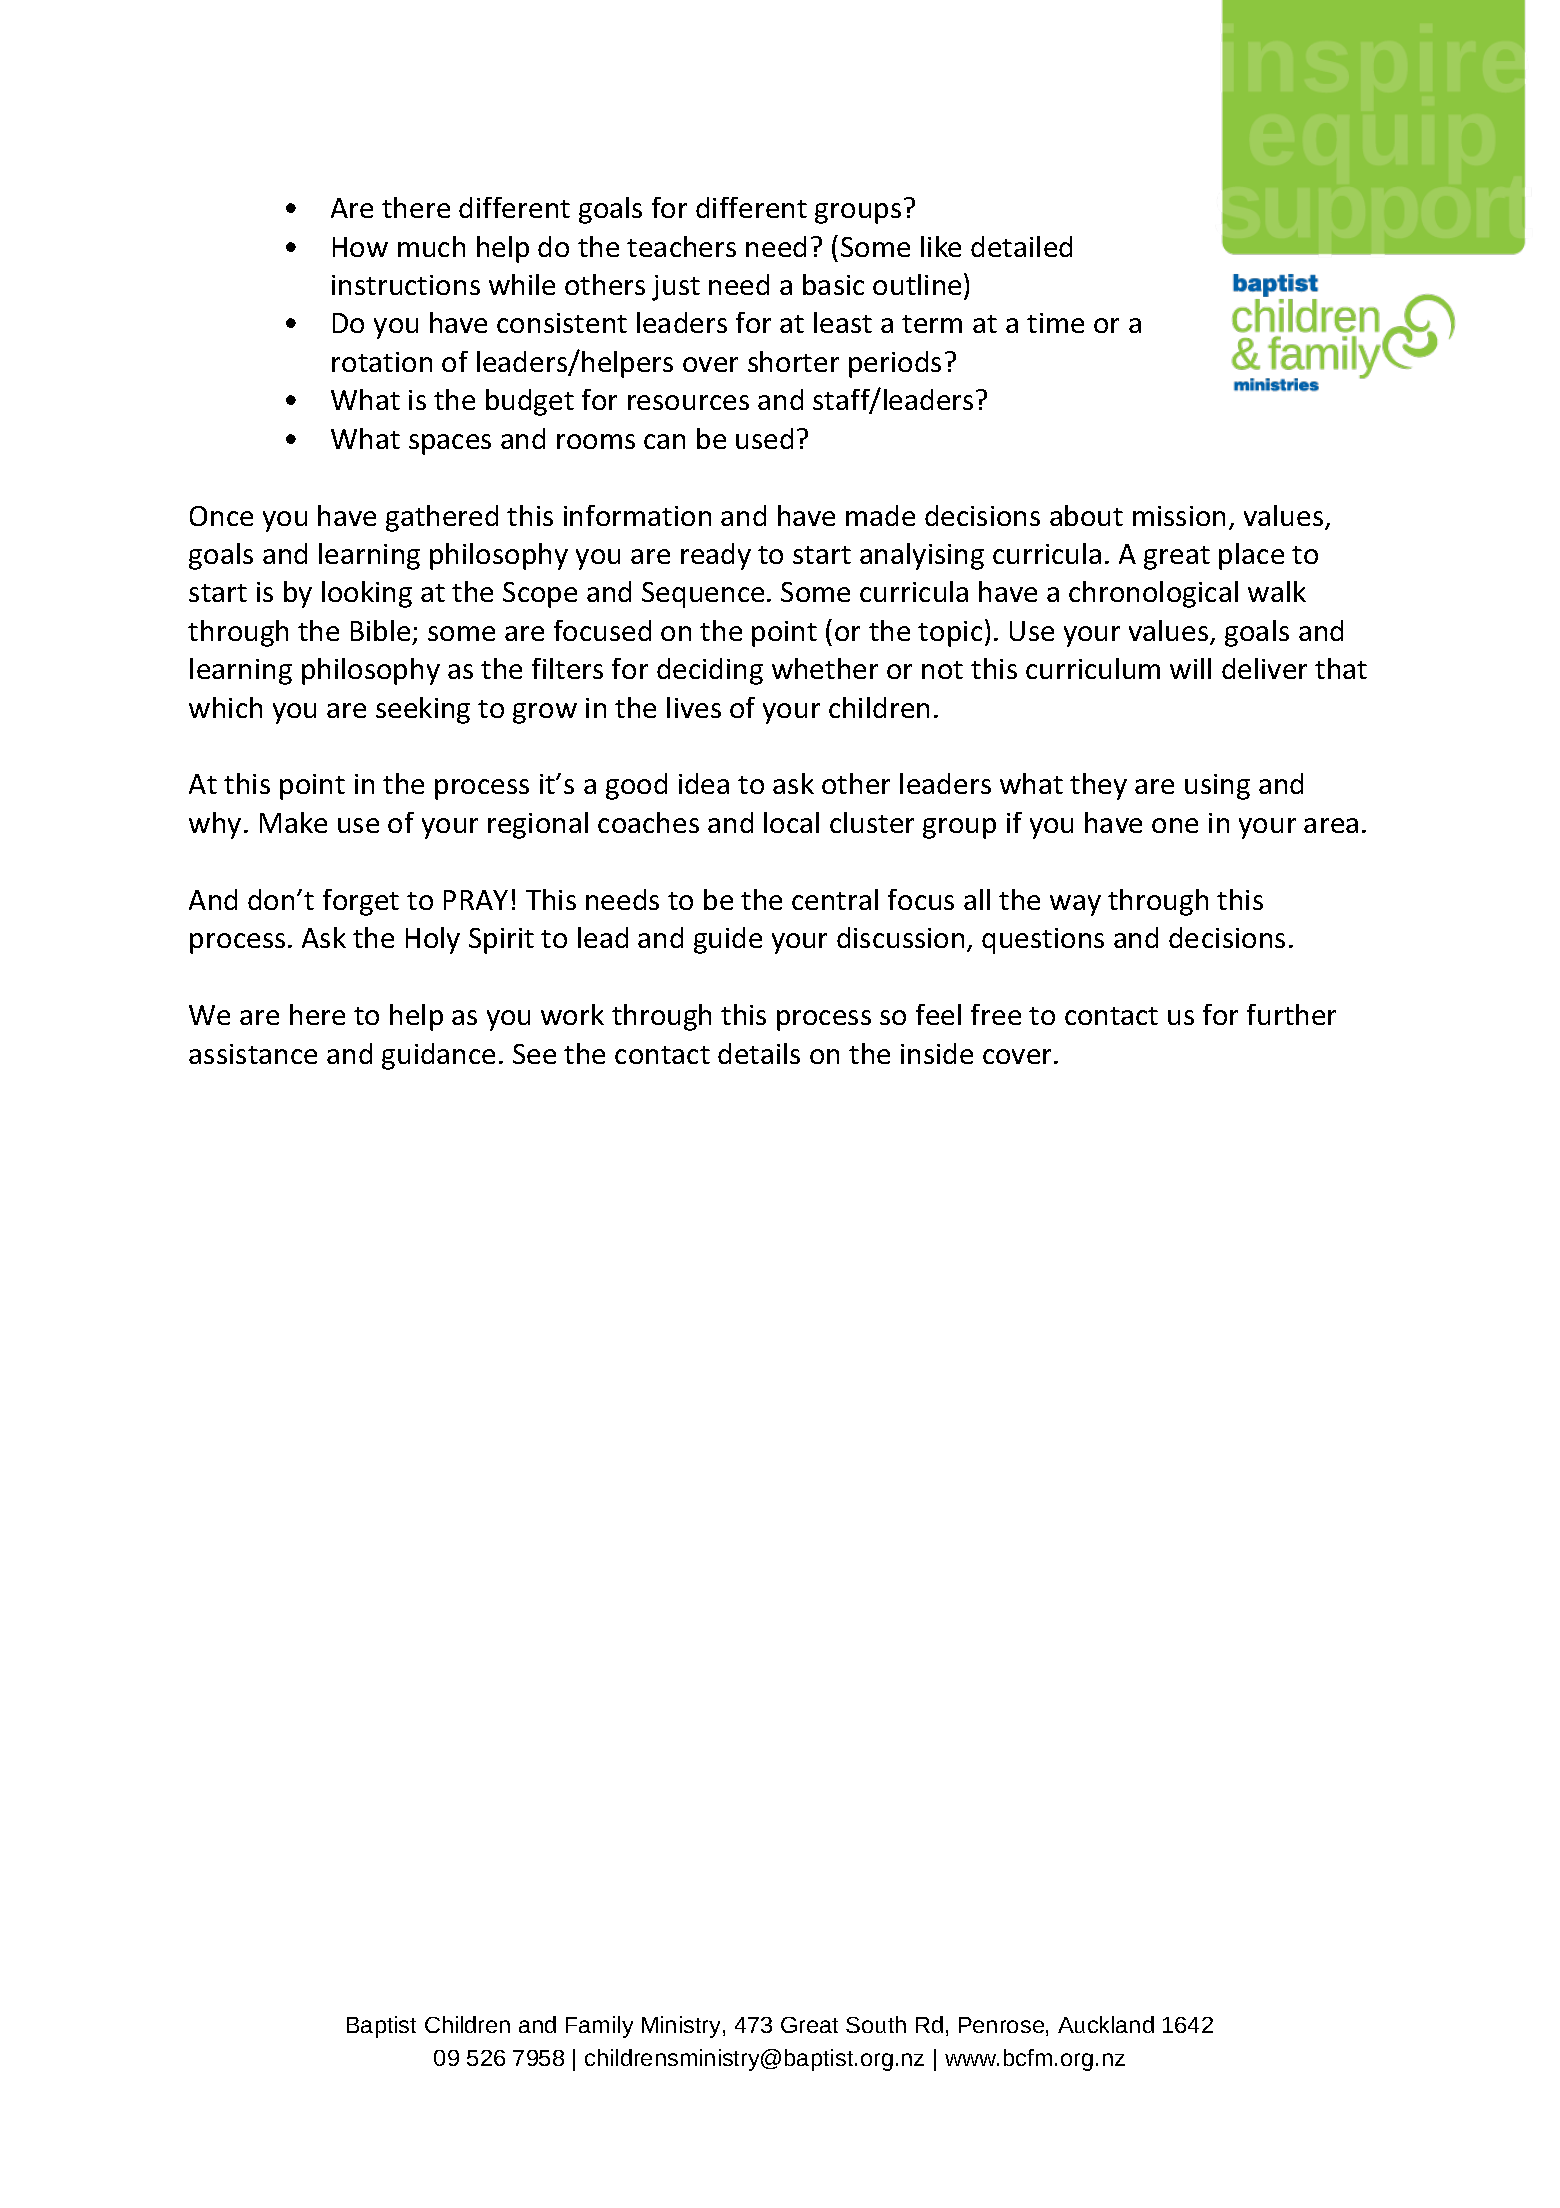 This image has height=2208, width=1560. Describe the element at coordinates (599, 2027) in the image. I see `Family` at that location.
